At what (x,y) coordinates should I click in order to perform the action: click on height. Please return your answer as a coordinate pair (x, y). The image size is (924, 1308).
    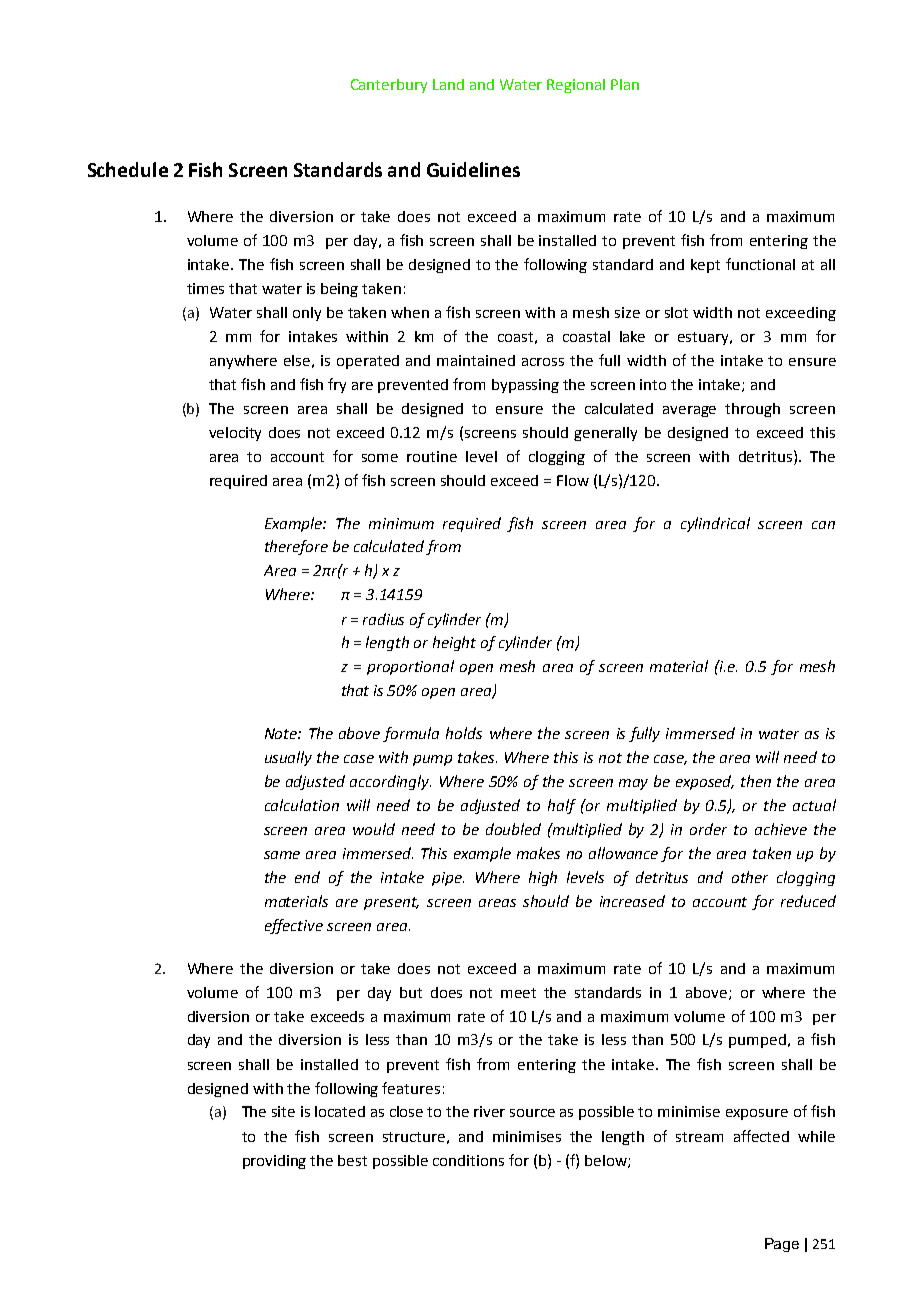
    Looking at the image, I should click on (454, 643).
